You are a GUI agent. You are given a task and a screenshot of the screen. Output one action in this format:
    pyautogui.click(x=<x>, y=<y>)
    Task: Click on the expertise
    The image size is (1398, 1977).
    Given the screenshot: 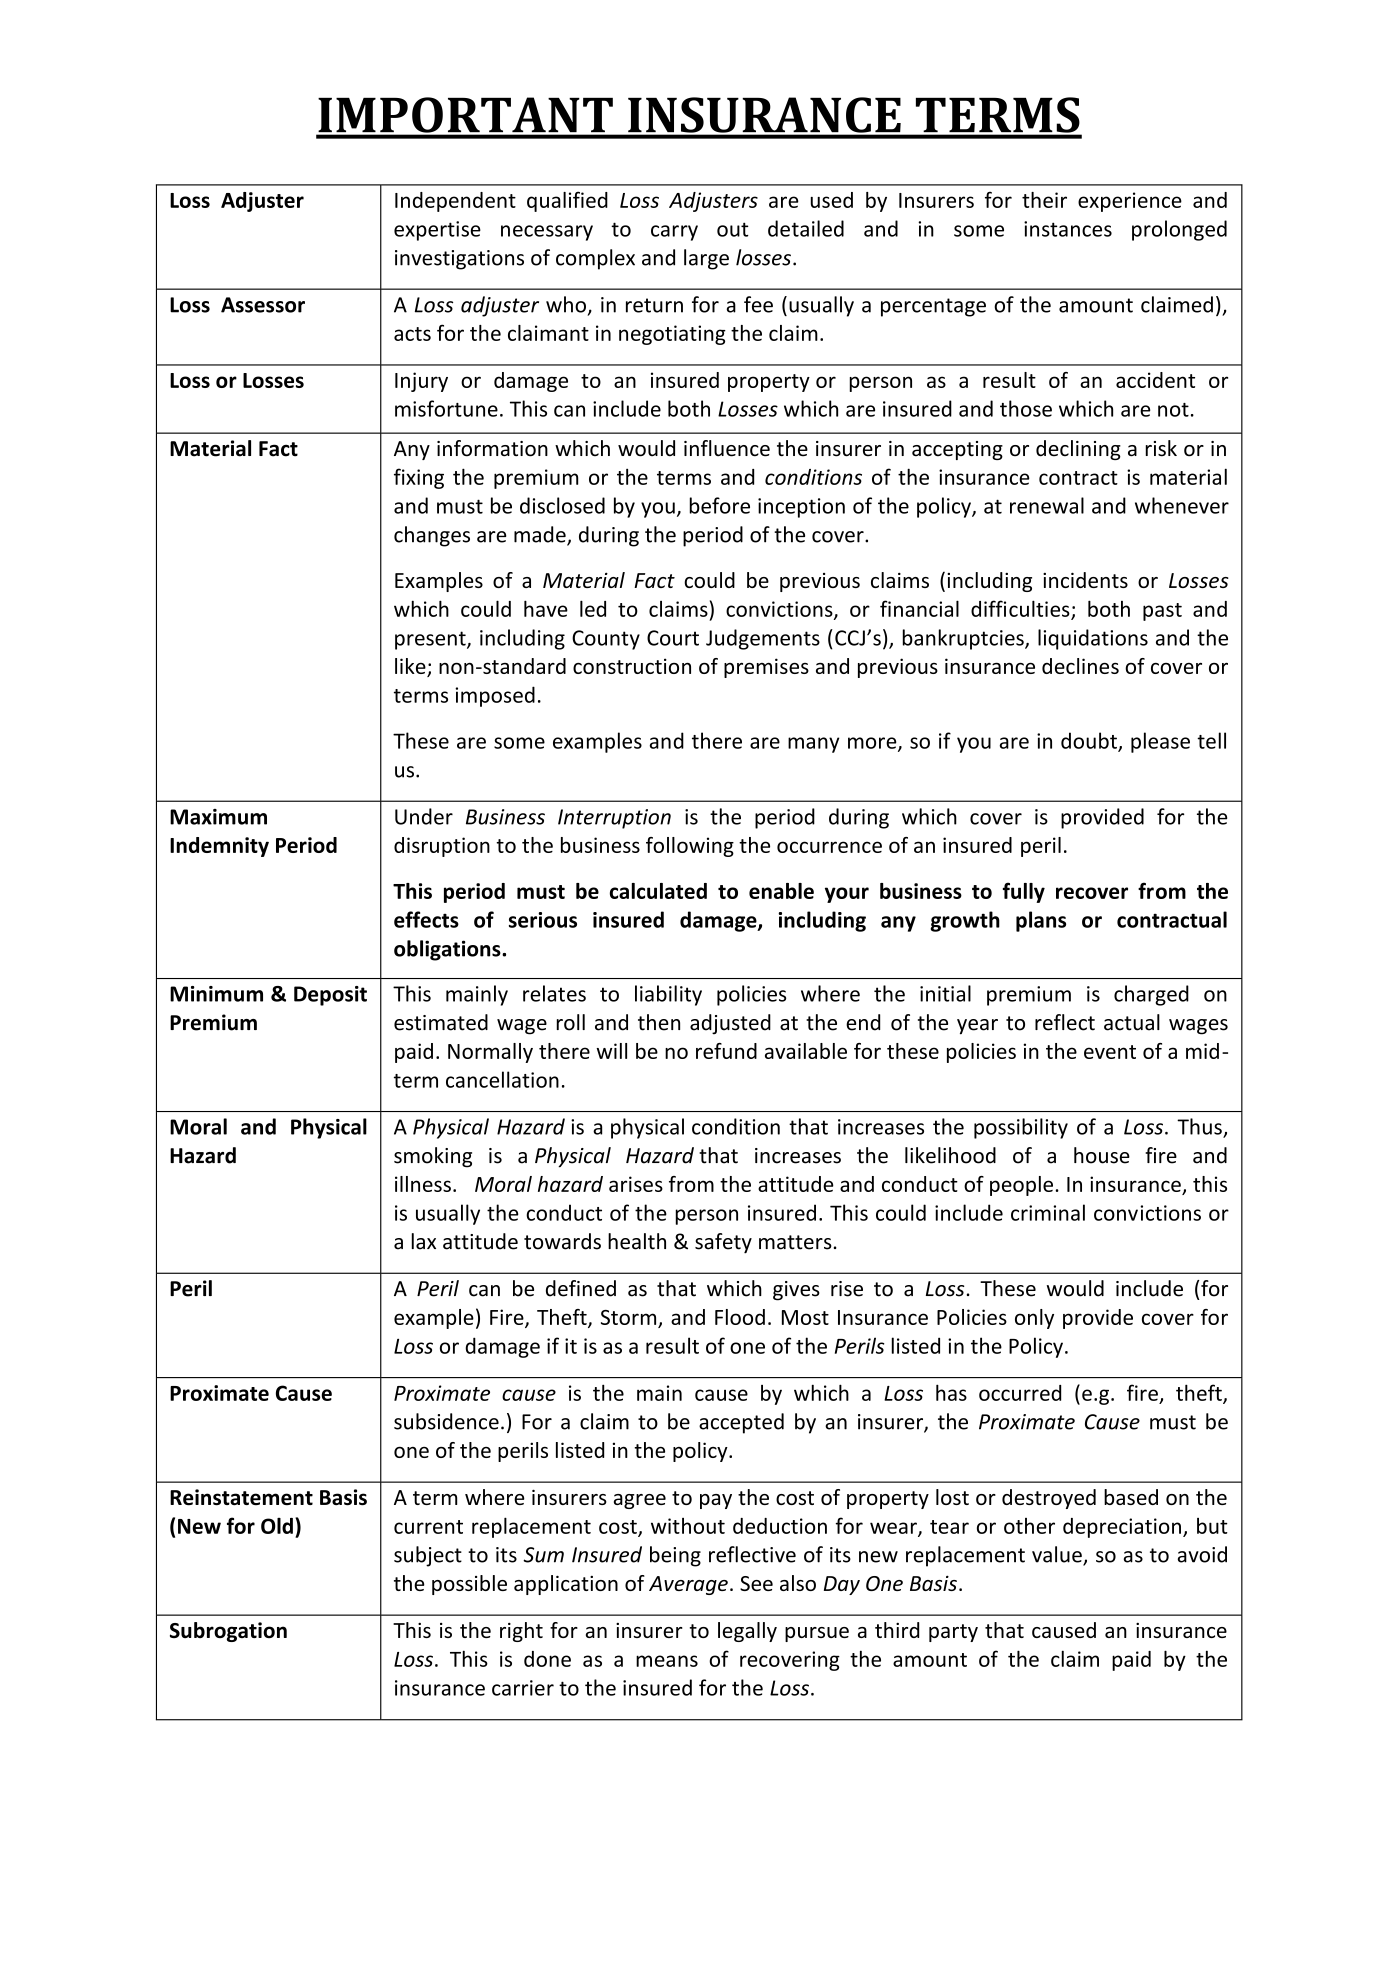 What is the action you would take?
    pyautogui.click(x=437, y=231)
